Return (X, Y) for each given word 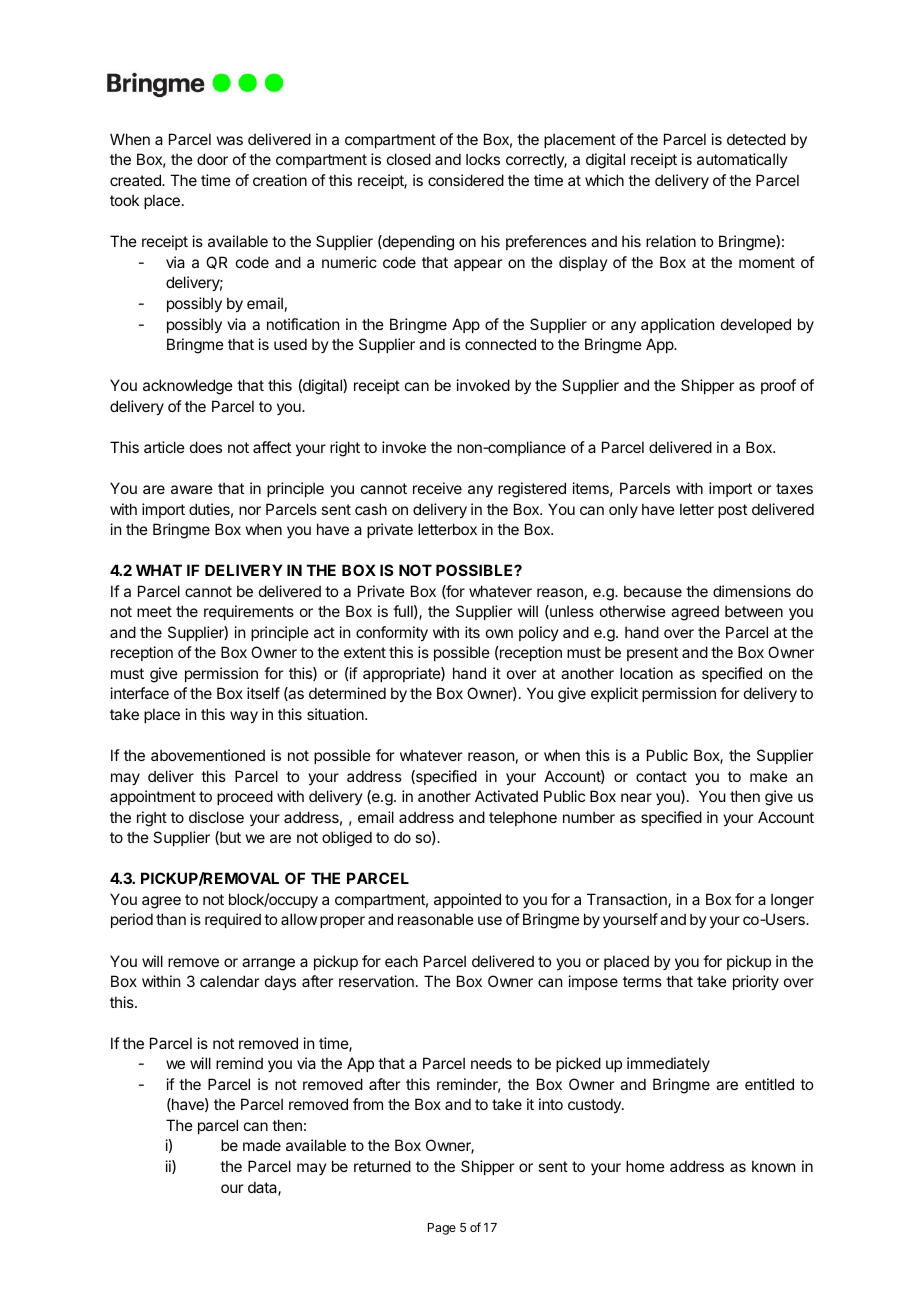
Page (442, 1229)
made (262, 1145)
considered (466, 180)
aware (192, 489)
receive (437, 488)
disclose (216, 817)
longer (792, 901)
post (732, 511)
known (773, 1166)
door (212, 159)
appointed (467, 900)
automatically (742, 160)
